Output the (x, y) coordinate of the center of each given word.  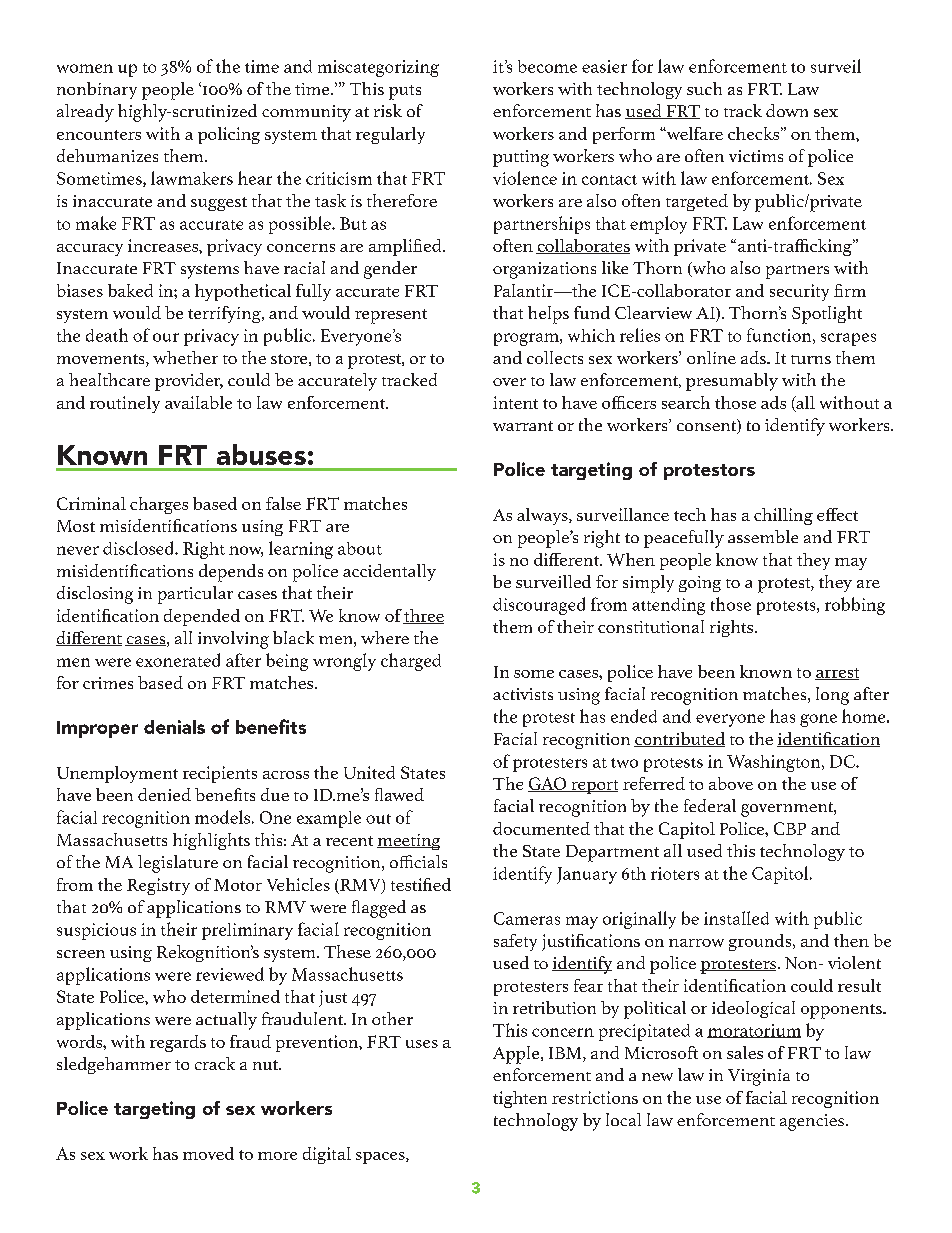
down (787, 110)
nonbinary (97, 90)
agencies (812, 1122)
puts (405, 92)
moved (208, 1153)
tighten (520, 1099)
